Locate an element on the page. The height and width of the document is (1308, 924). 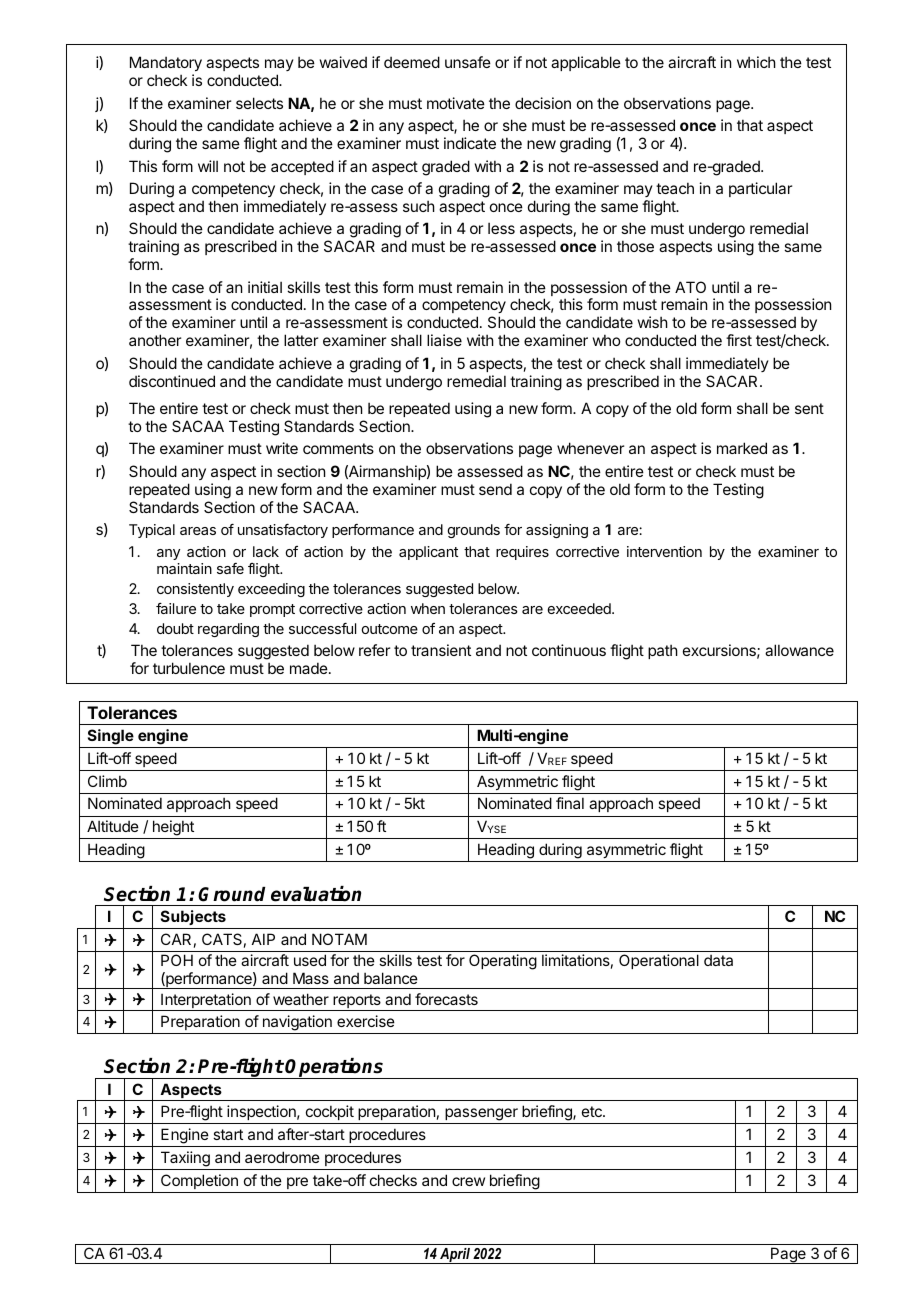
transient is located at coordinates (441, 650).
